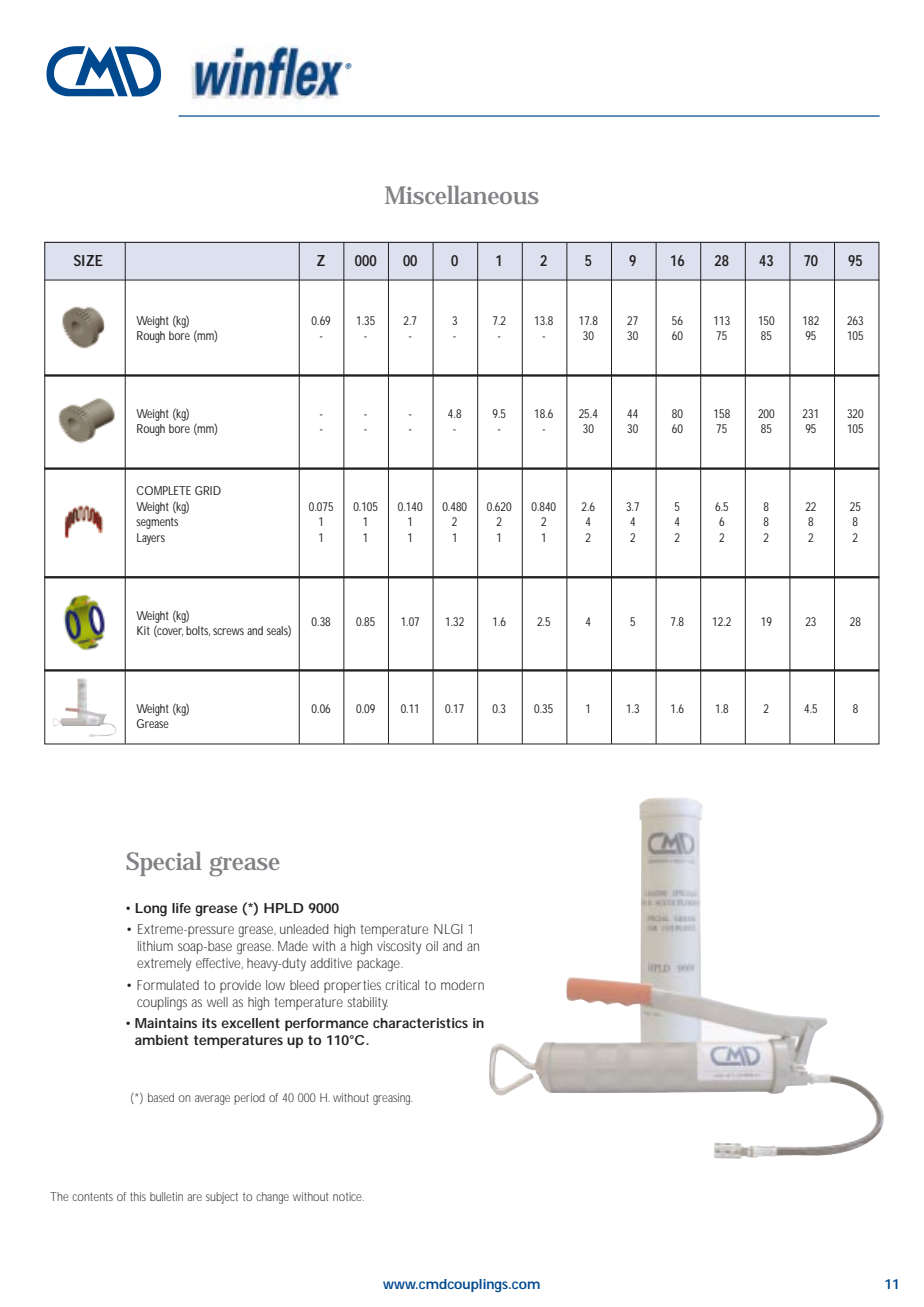 The width and height of the screenshot is (924, 1307). What do you see at coordinates (151, 539) in the screenshot?
I see `Layers` at bounding box center [151, 539].
